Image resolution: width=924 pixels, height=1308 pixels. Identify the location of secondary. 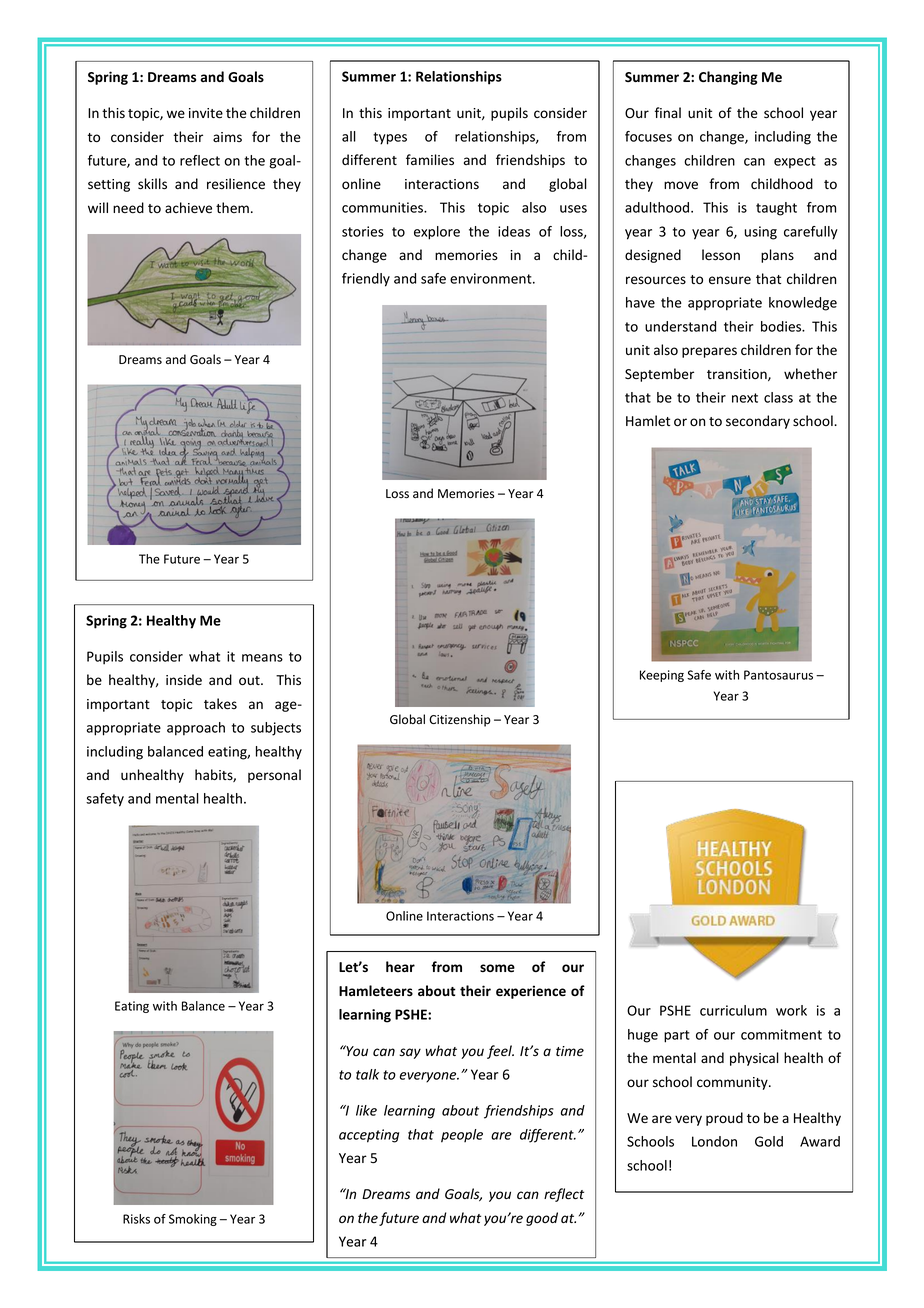
(758, 422).
